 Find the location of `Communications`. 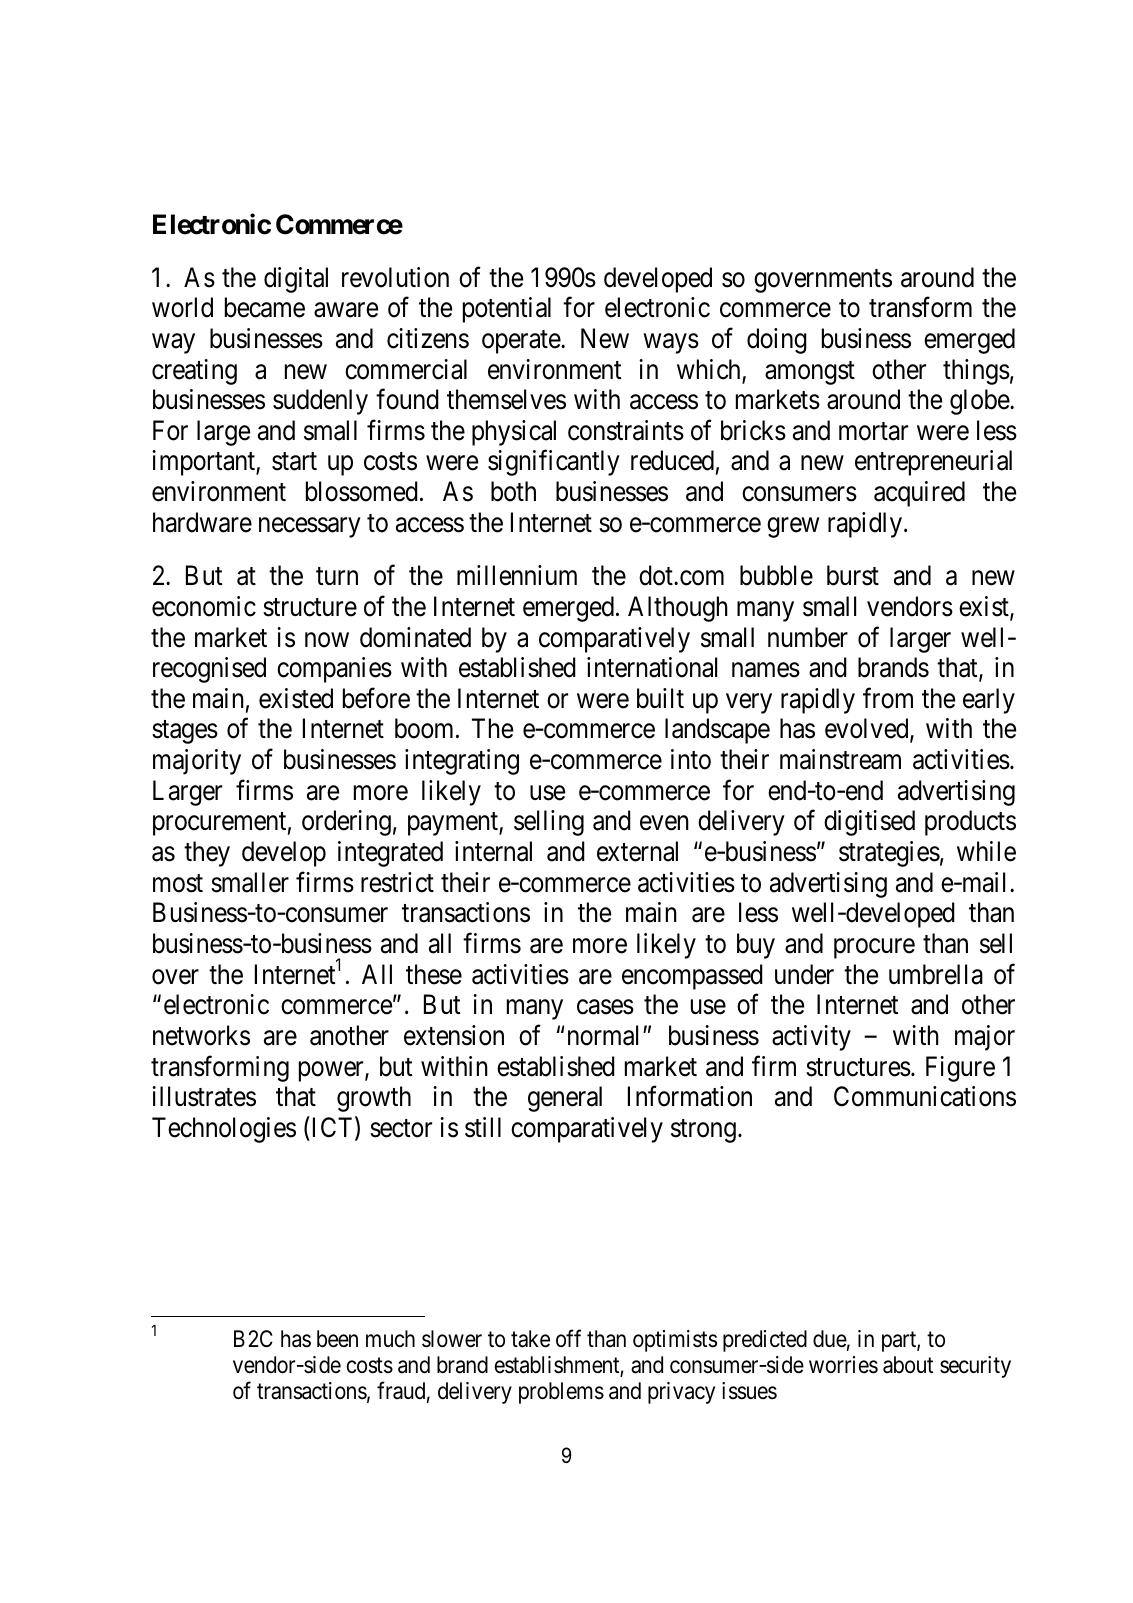

Communications is located at coordinates (925, 1096).
